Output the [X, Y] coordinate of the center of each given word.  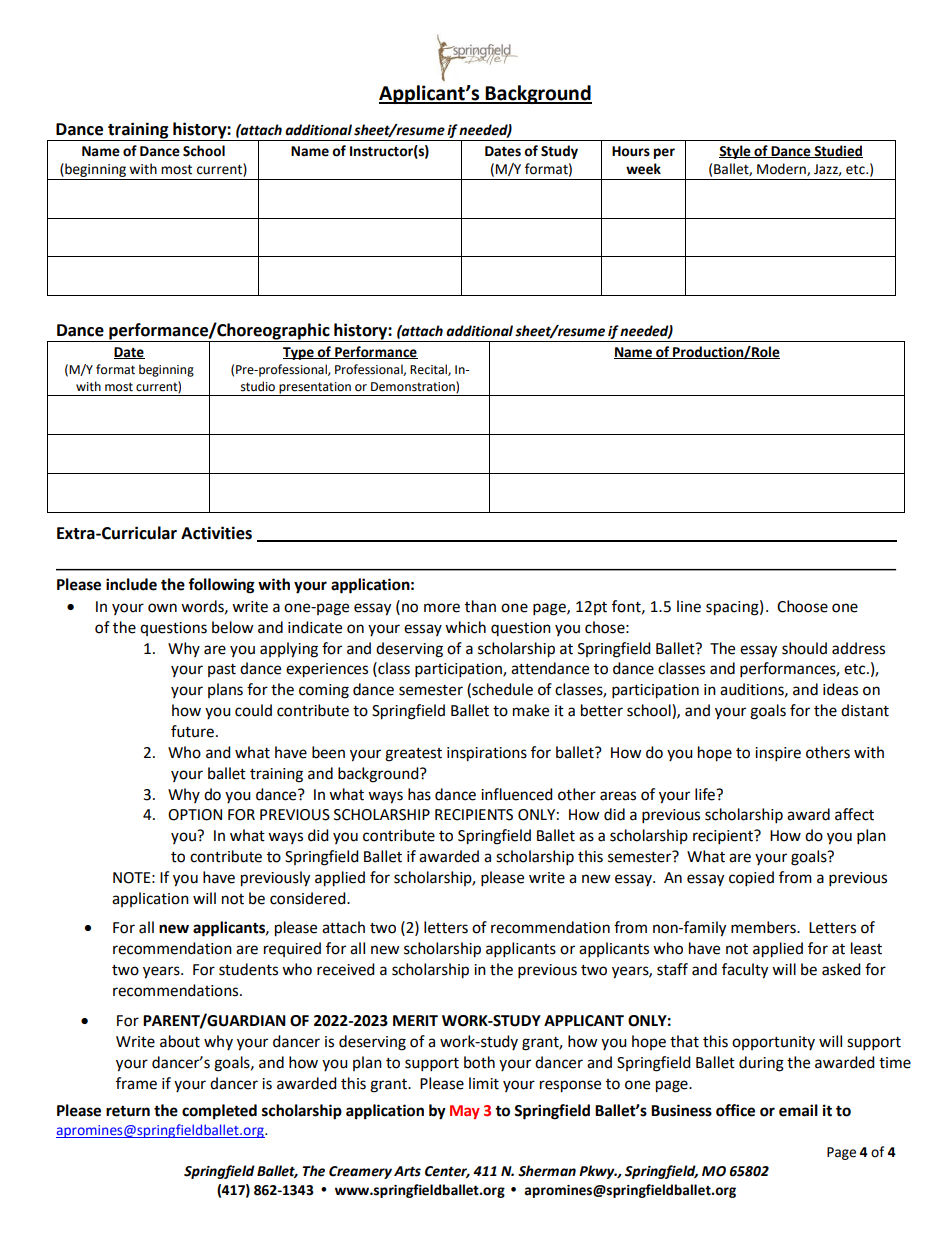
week [643, 169]
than [480, 606]
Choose [802, 606]
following [221, 586]
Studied [837, 151]
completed [219, 1112]
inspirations [487, 754]
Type [299, 353]
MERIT [415, 1020]
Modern [782, 169]
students [248, 969]
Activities [216, 533]
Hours [631, 151]
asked [841, 969]
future [192, 731]
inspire [778, 754]
